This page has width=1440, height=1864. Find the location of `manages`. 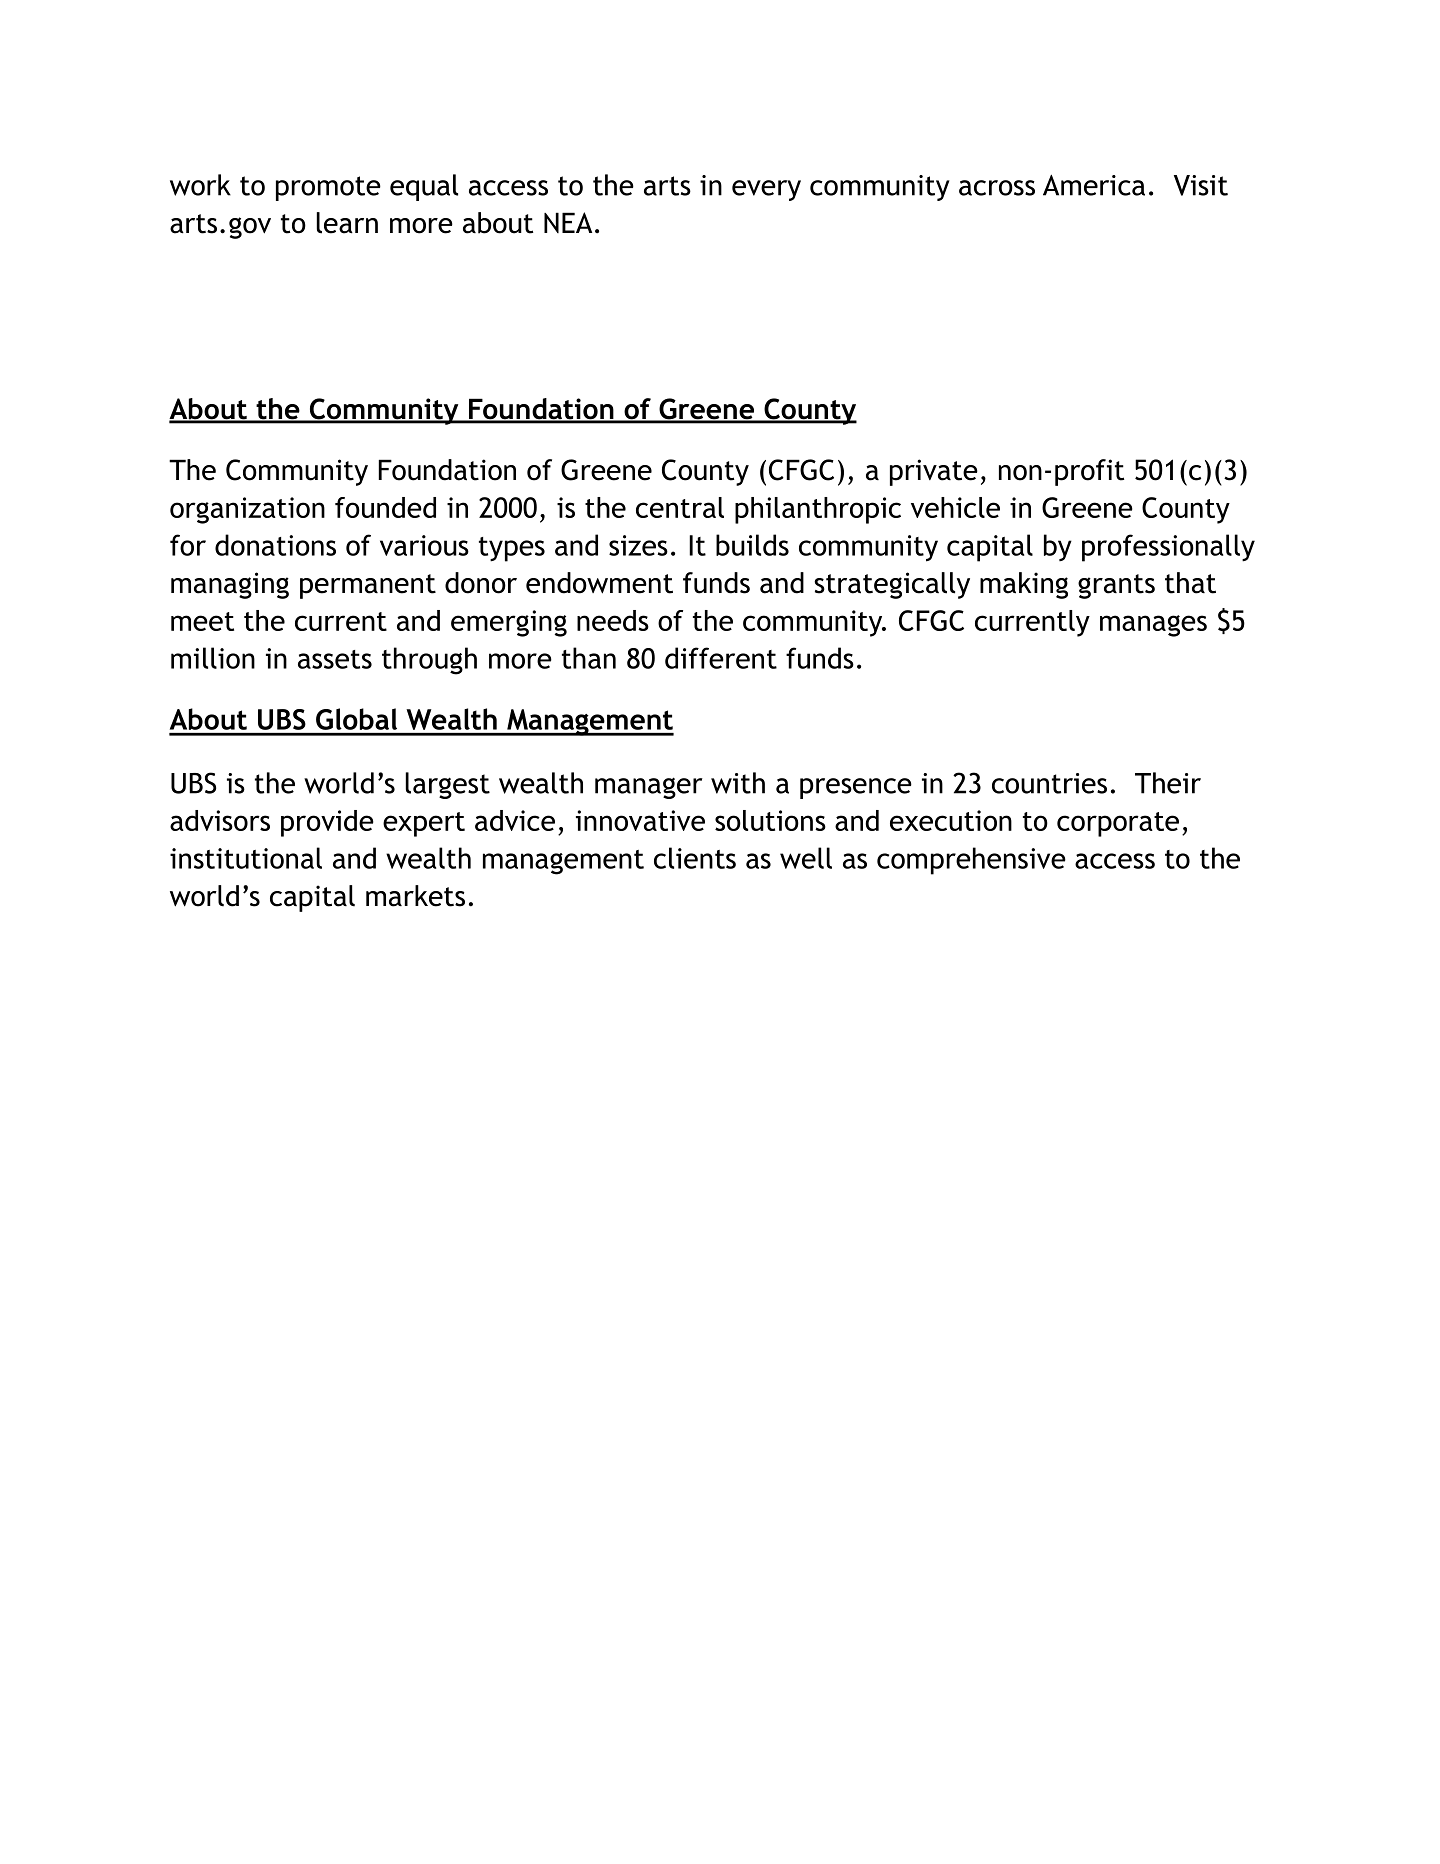

manages is located at coordinates (1153, 626).
